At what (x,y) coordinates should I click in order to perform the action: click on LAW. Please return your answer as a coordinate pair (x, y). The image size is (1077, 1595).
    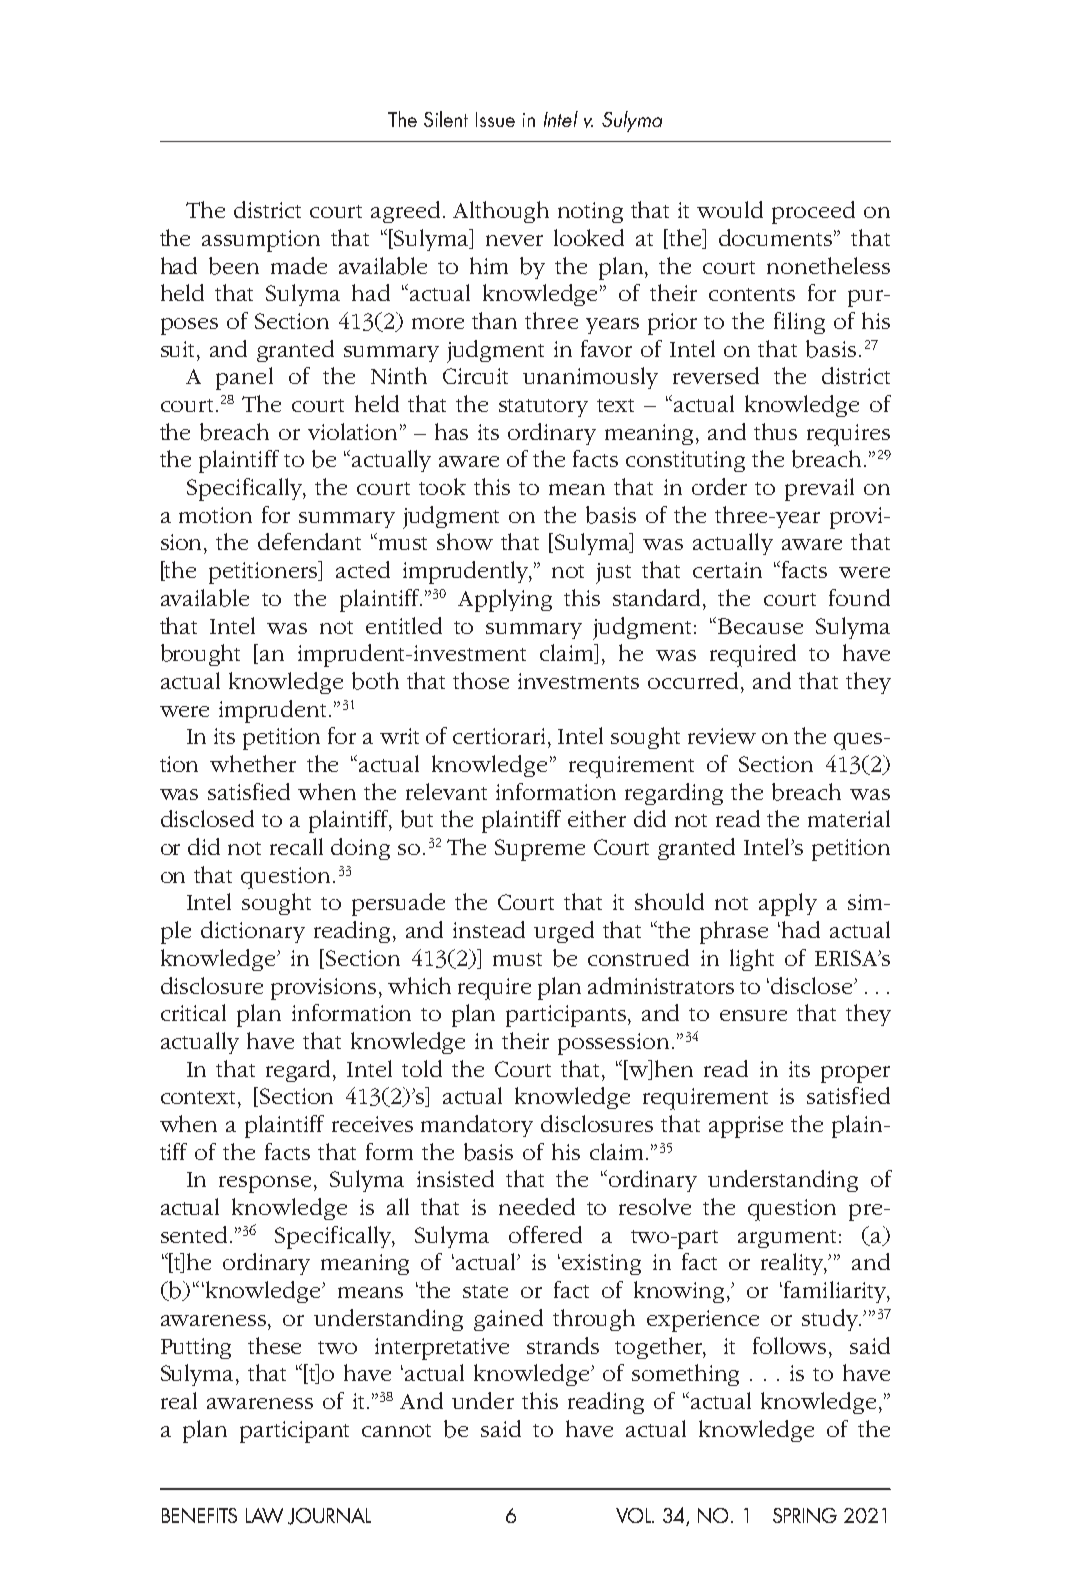
    Looking at the image, I should click on (264, 1515).
